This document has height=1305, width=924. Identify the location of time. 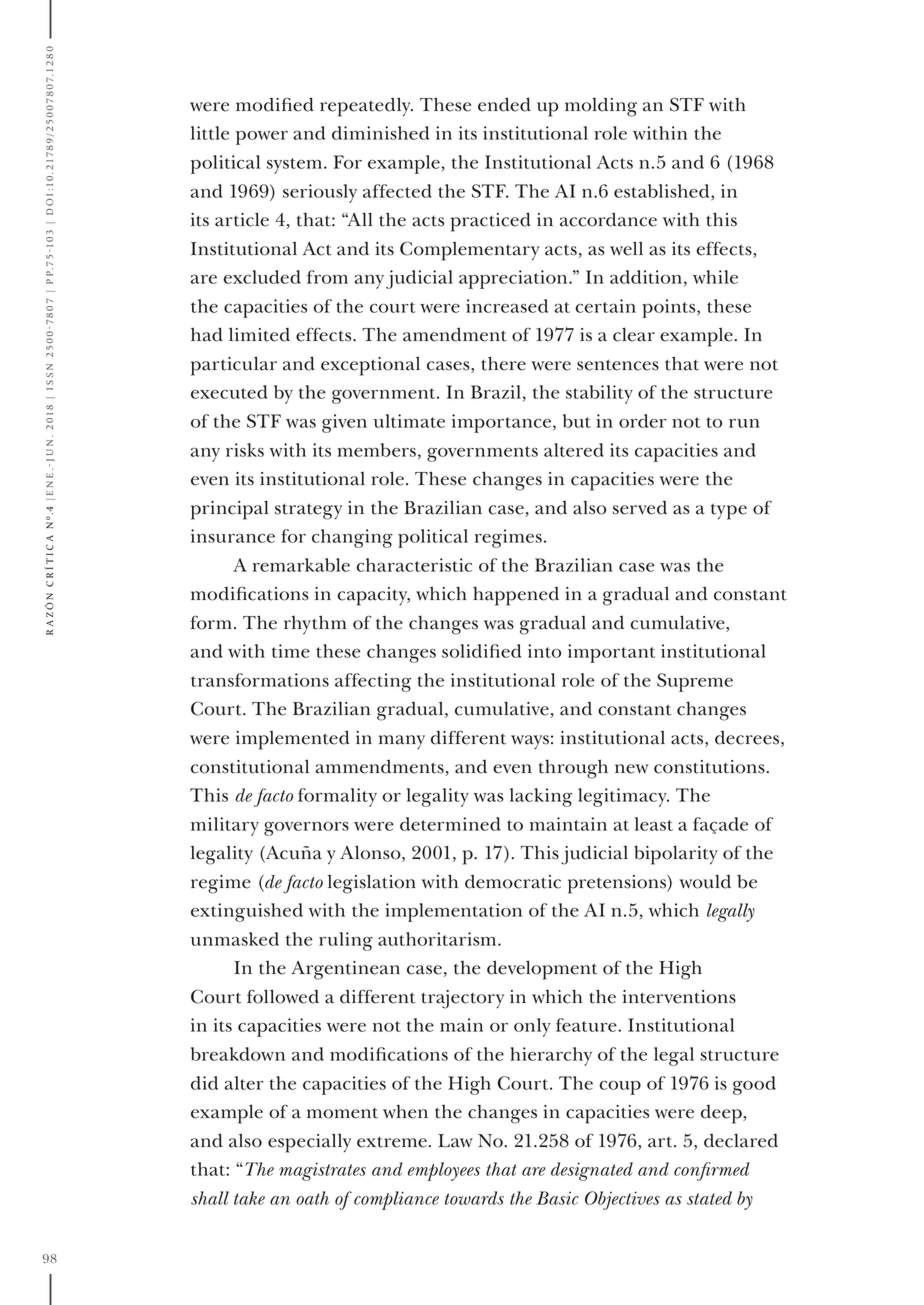
(291, 651).
